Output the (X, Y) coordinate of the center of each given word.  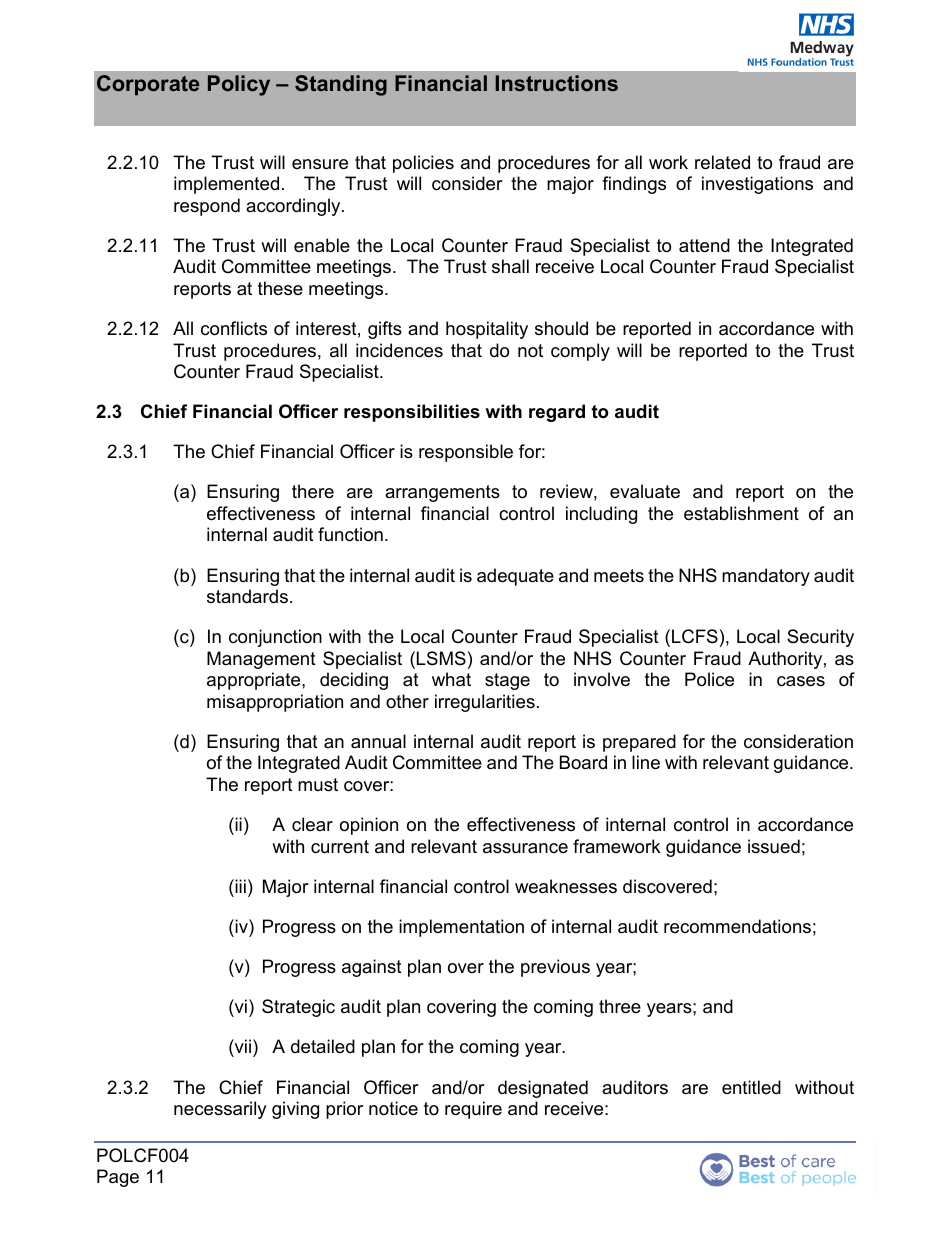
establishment (741, 513)
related (722, 162)
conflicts (234, 328)
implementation (461, 928)
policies (423, 164)
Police (709, 679)
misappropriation (275, 703)
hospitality (487, 330)
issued (774, 846)
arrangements (442, 493)
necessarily (220, 1110)
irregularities (485, 703)
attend (704, 245)
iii (239, 886)
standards (247, 596)
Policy (239, 85)
